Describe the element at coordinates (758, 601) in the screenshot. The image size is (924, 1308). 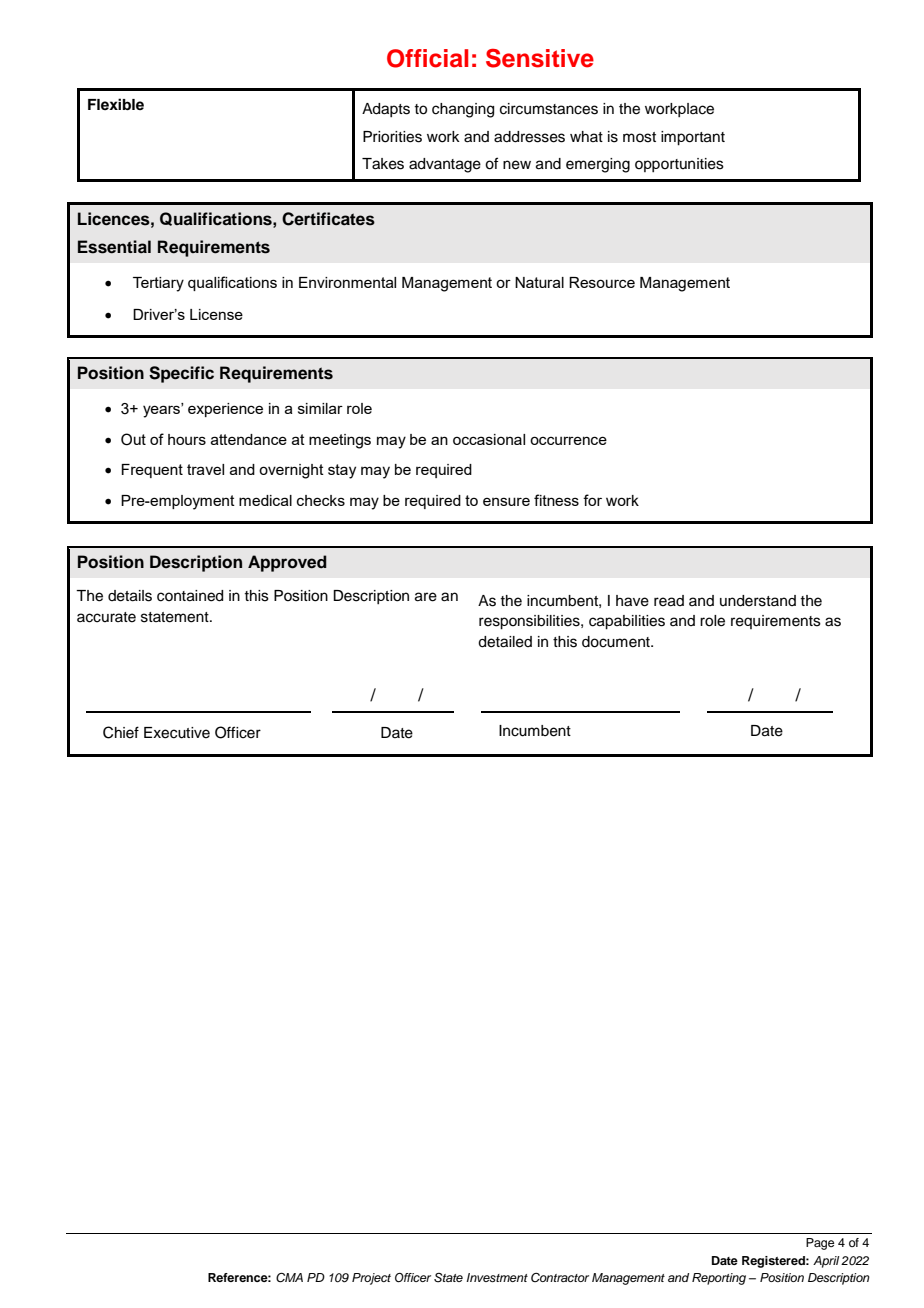
I see `understand` at that location.
